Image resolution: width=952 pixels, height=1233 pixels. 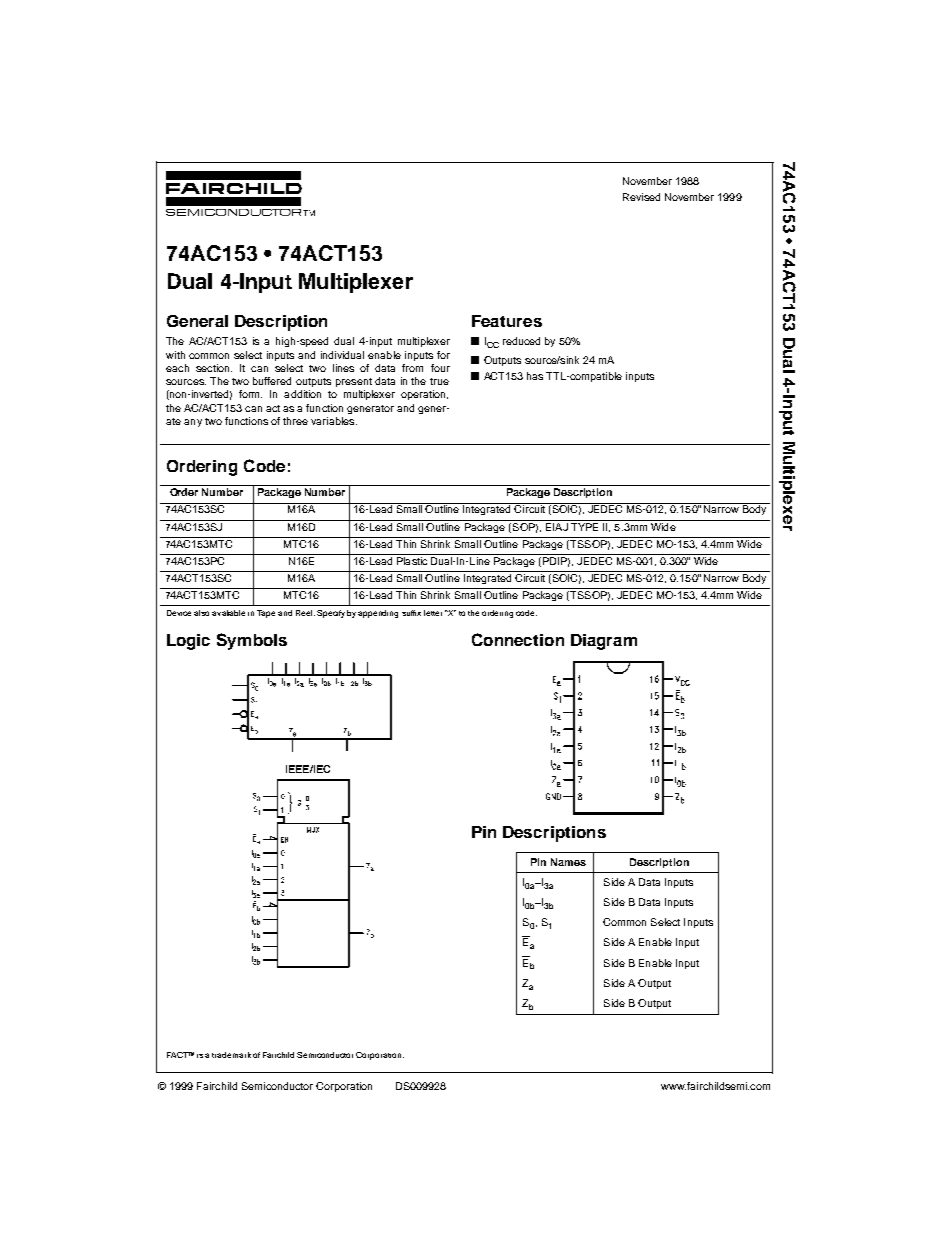 What do you see at coordinates (507, 321) in the document?
I see `Features` at bounding box center [507, 321].
